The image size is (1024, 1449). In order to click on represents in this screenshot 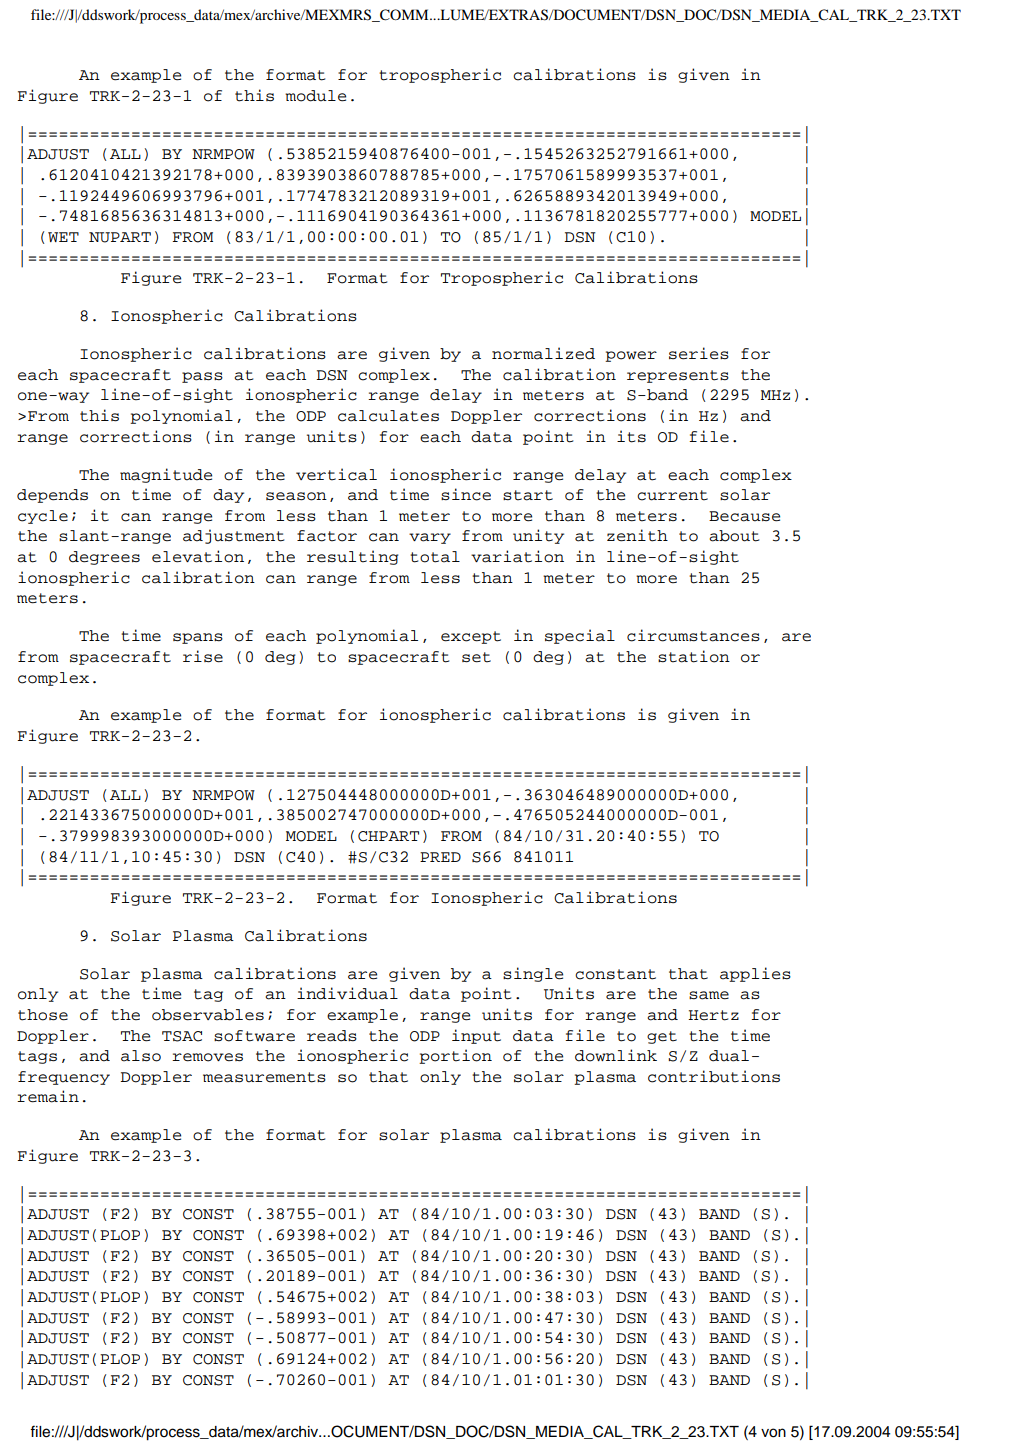, I will do `click(678, 376)`.
